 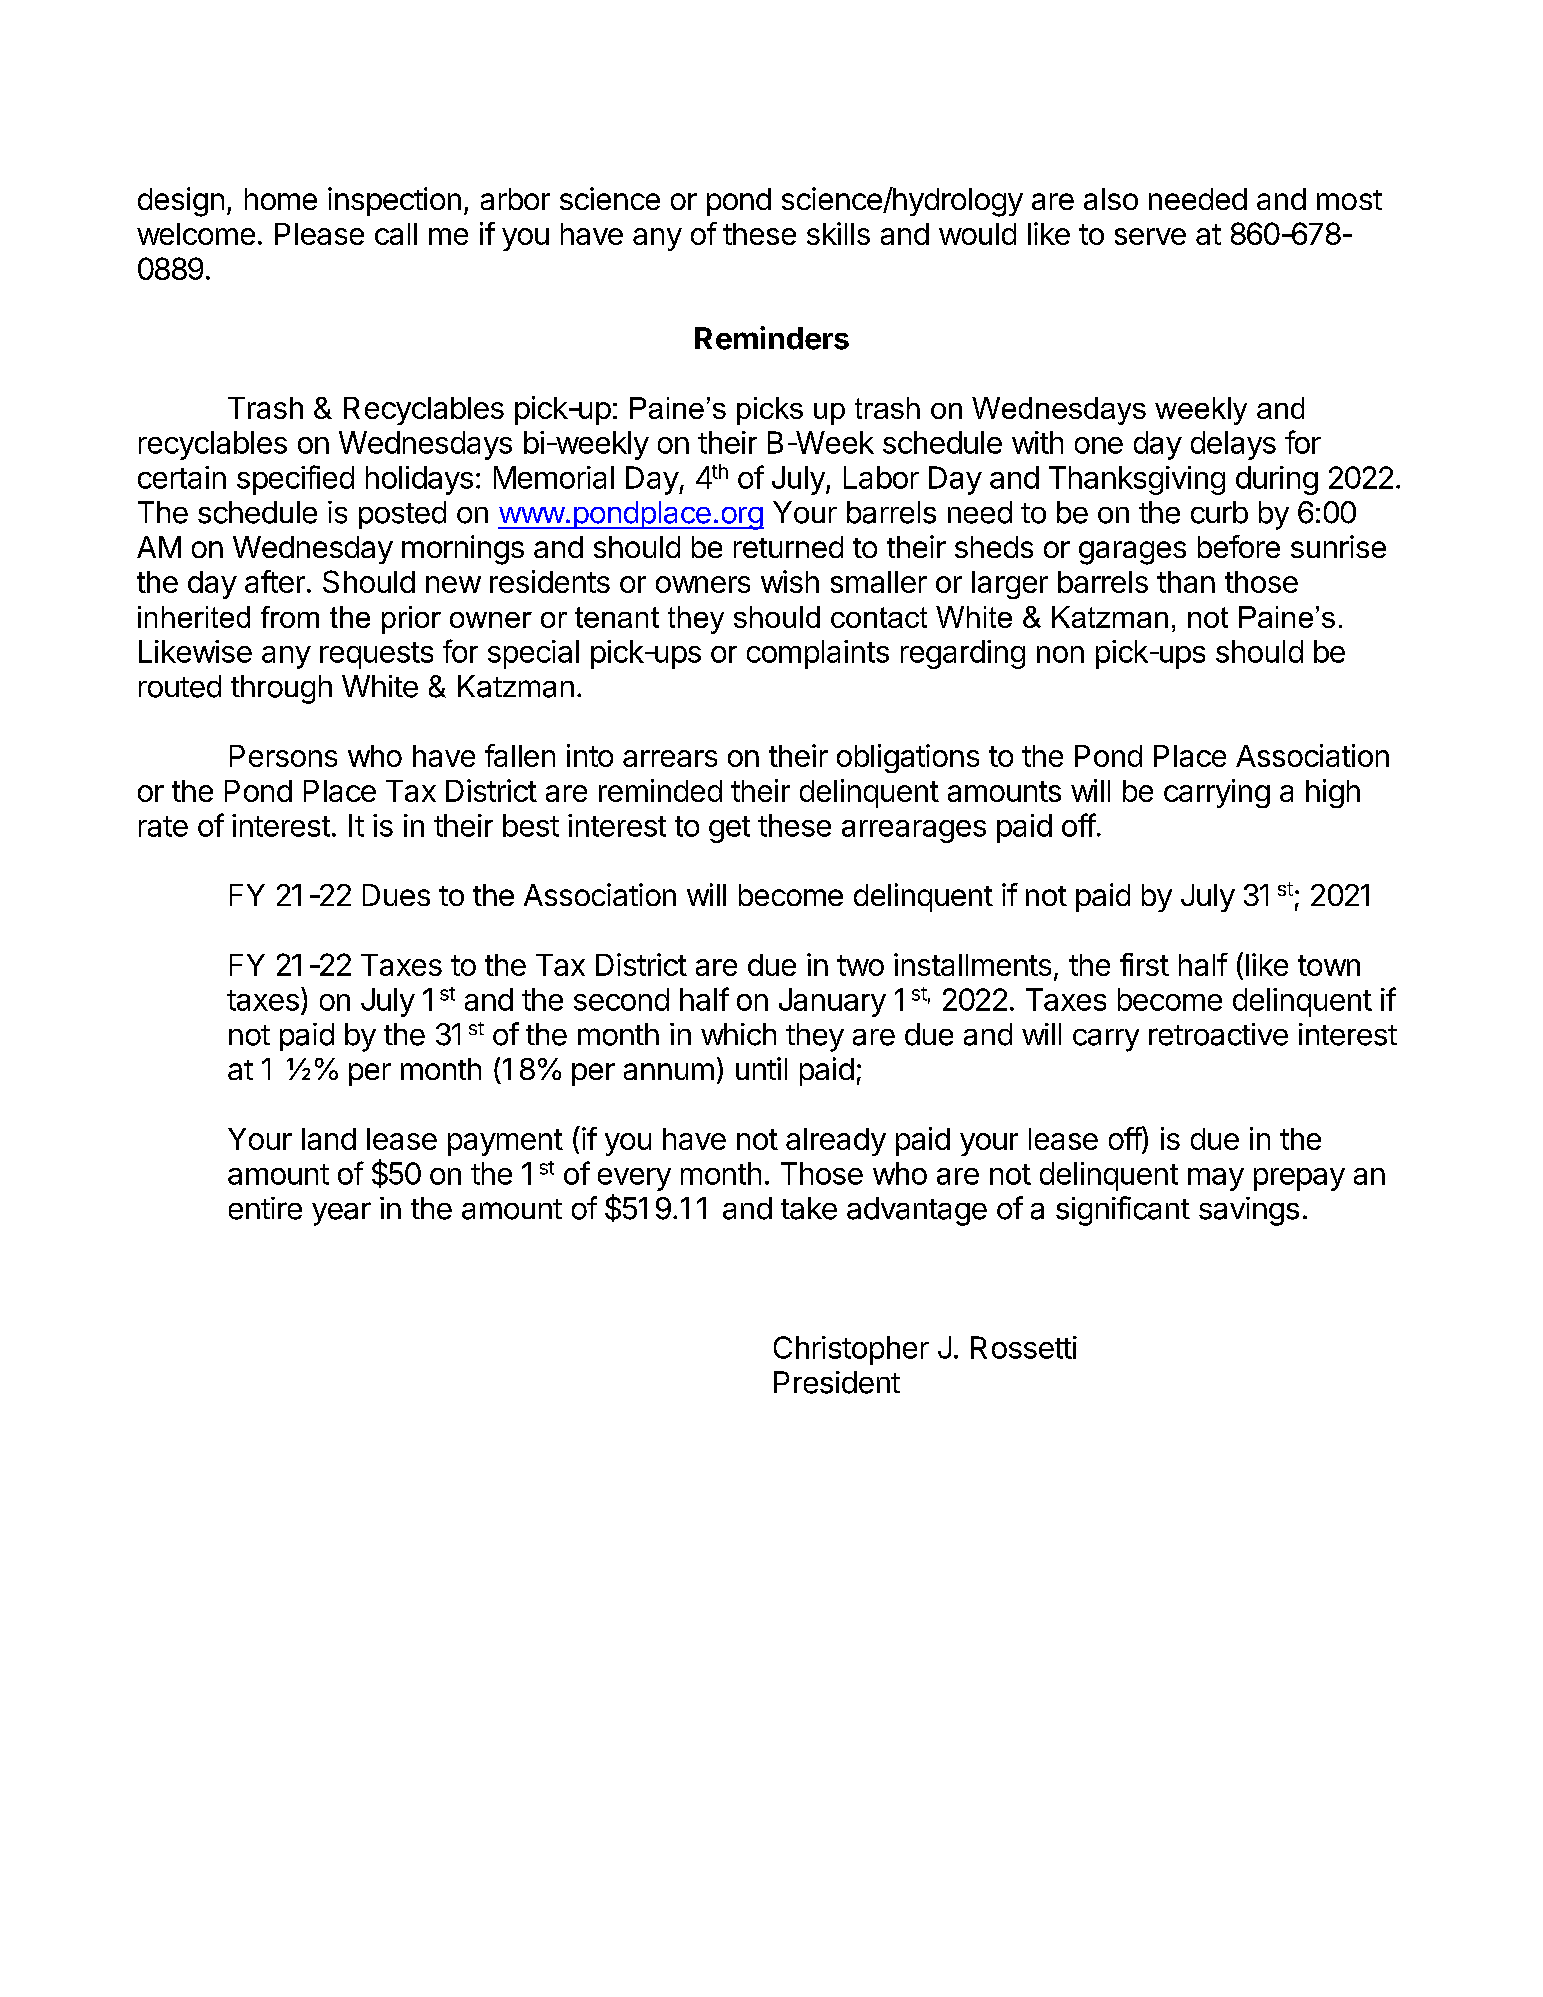 I want to click on until, so click(x=761, y=1068).
